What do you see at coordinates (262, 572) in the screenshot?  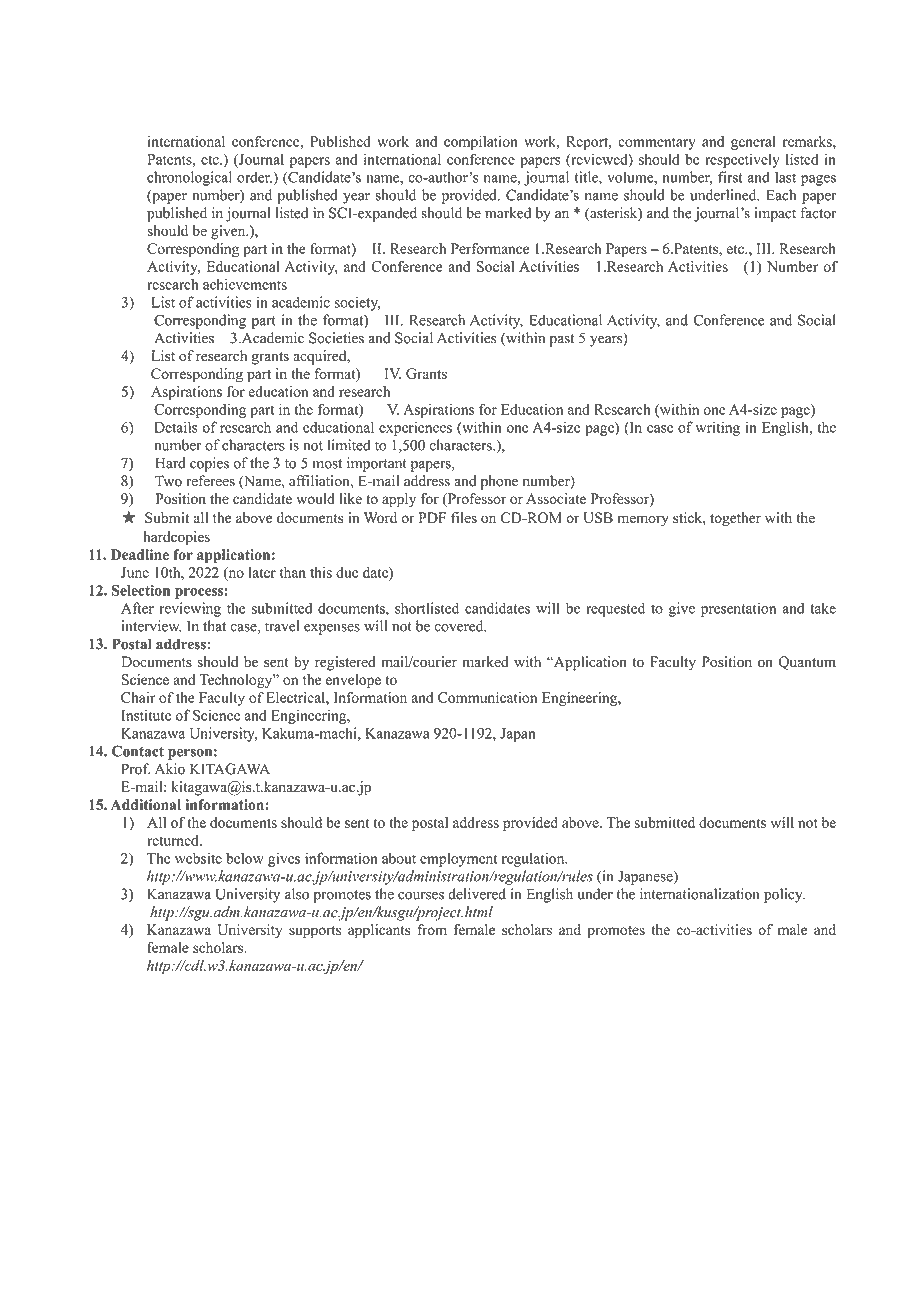 I see `later` at bounding box center [262, 572].
